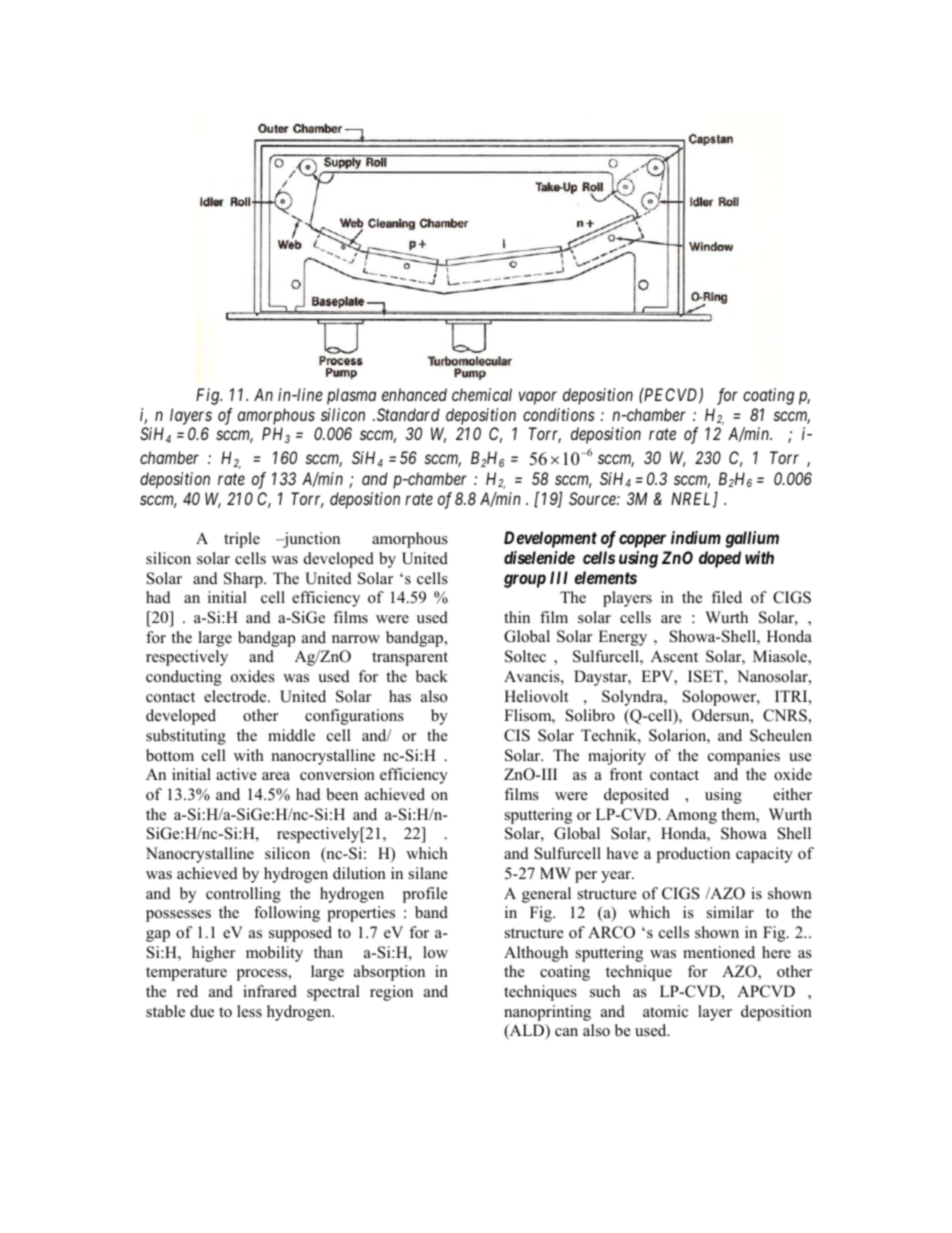  I want to click on can, so click(566, 1032).
